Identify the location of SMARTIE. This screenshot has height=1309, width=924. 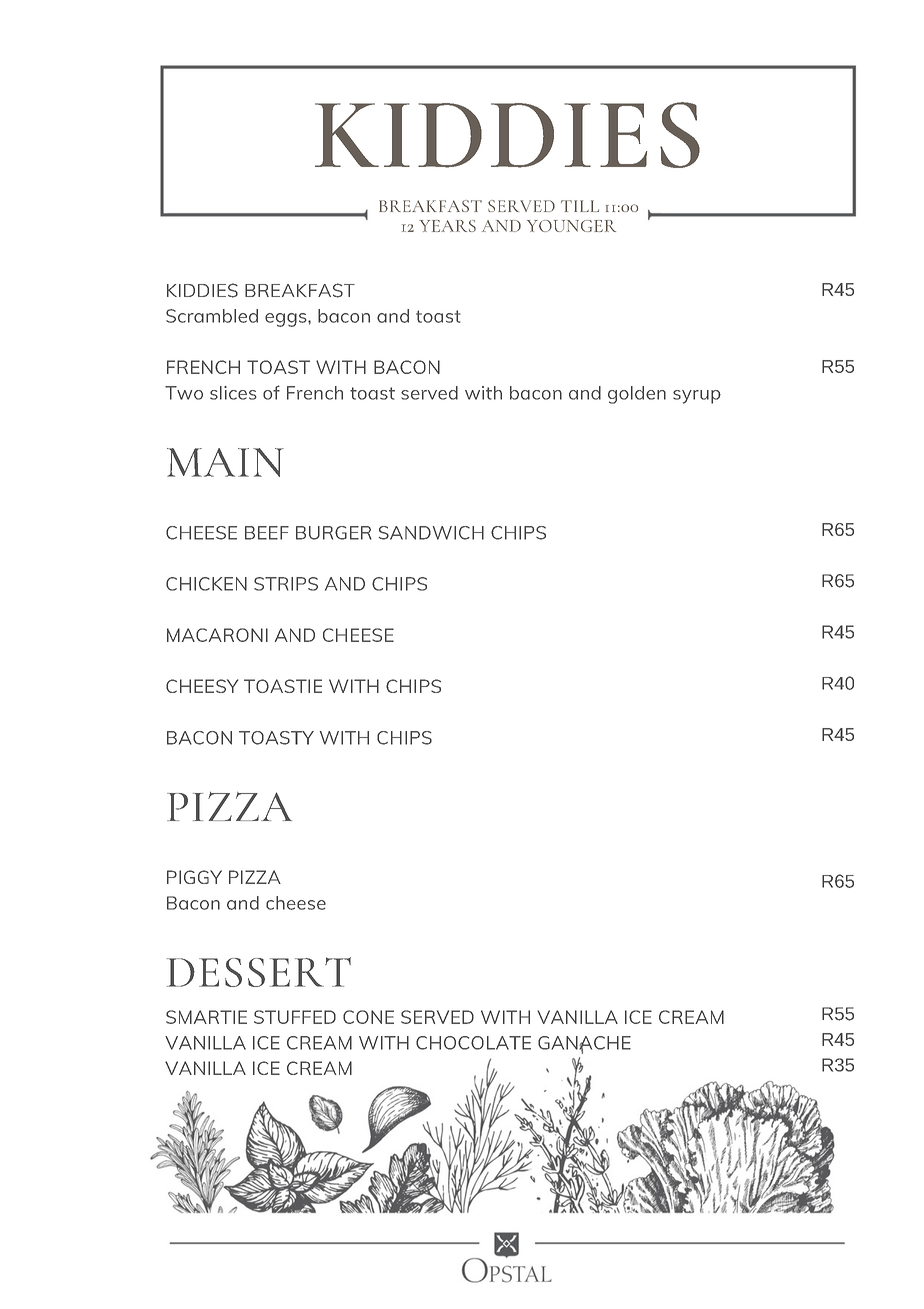
(206, 1017).
